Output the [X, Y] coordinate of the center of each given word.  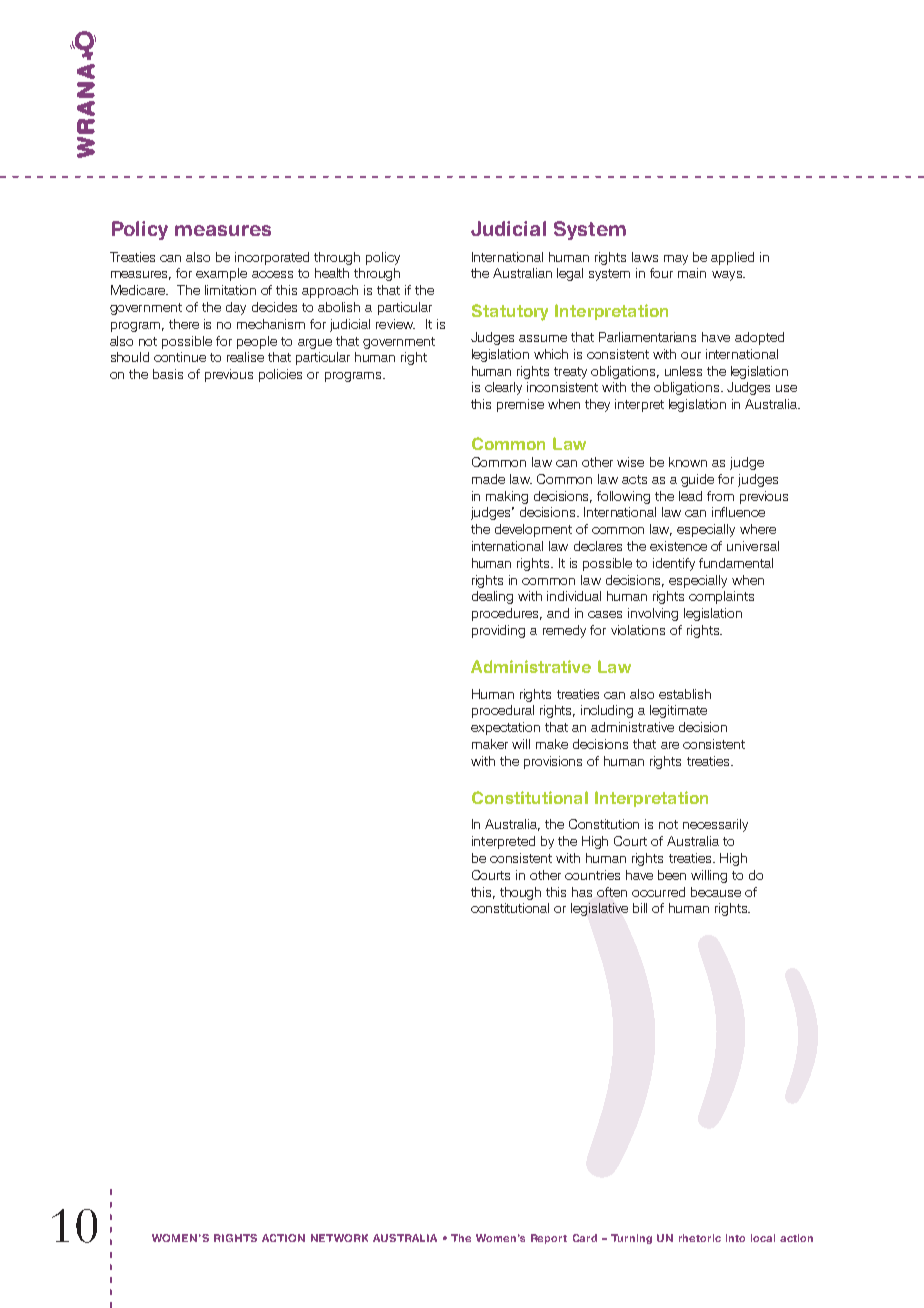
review [395, 324]
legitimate [678, 711]
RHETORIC [700, 1238]
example [221, 274]
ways [728, 276]
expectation [505, 728]
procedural [503, 711]
